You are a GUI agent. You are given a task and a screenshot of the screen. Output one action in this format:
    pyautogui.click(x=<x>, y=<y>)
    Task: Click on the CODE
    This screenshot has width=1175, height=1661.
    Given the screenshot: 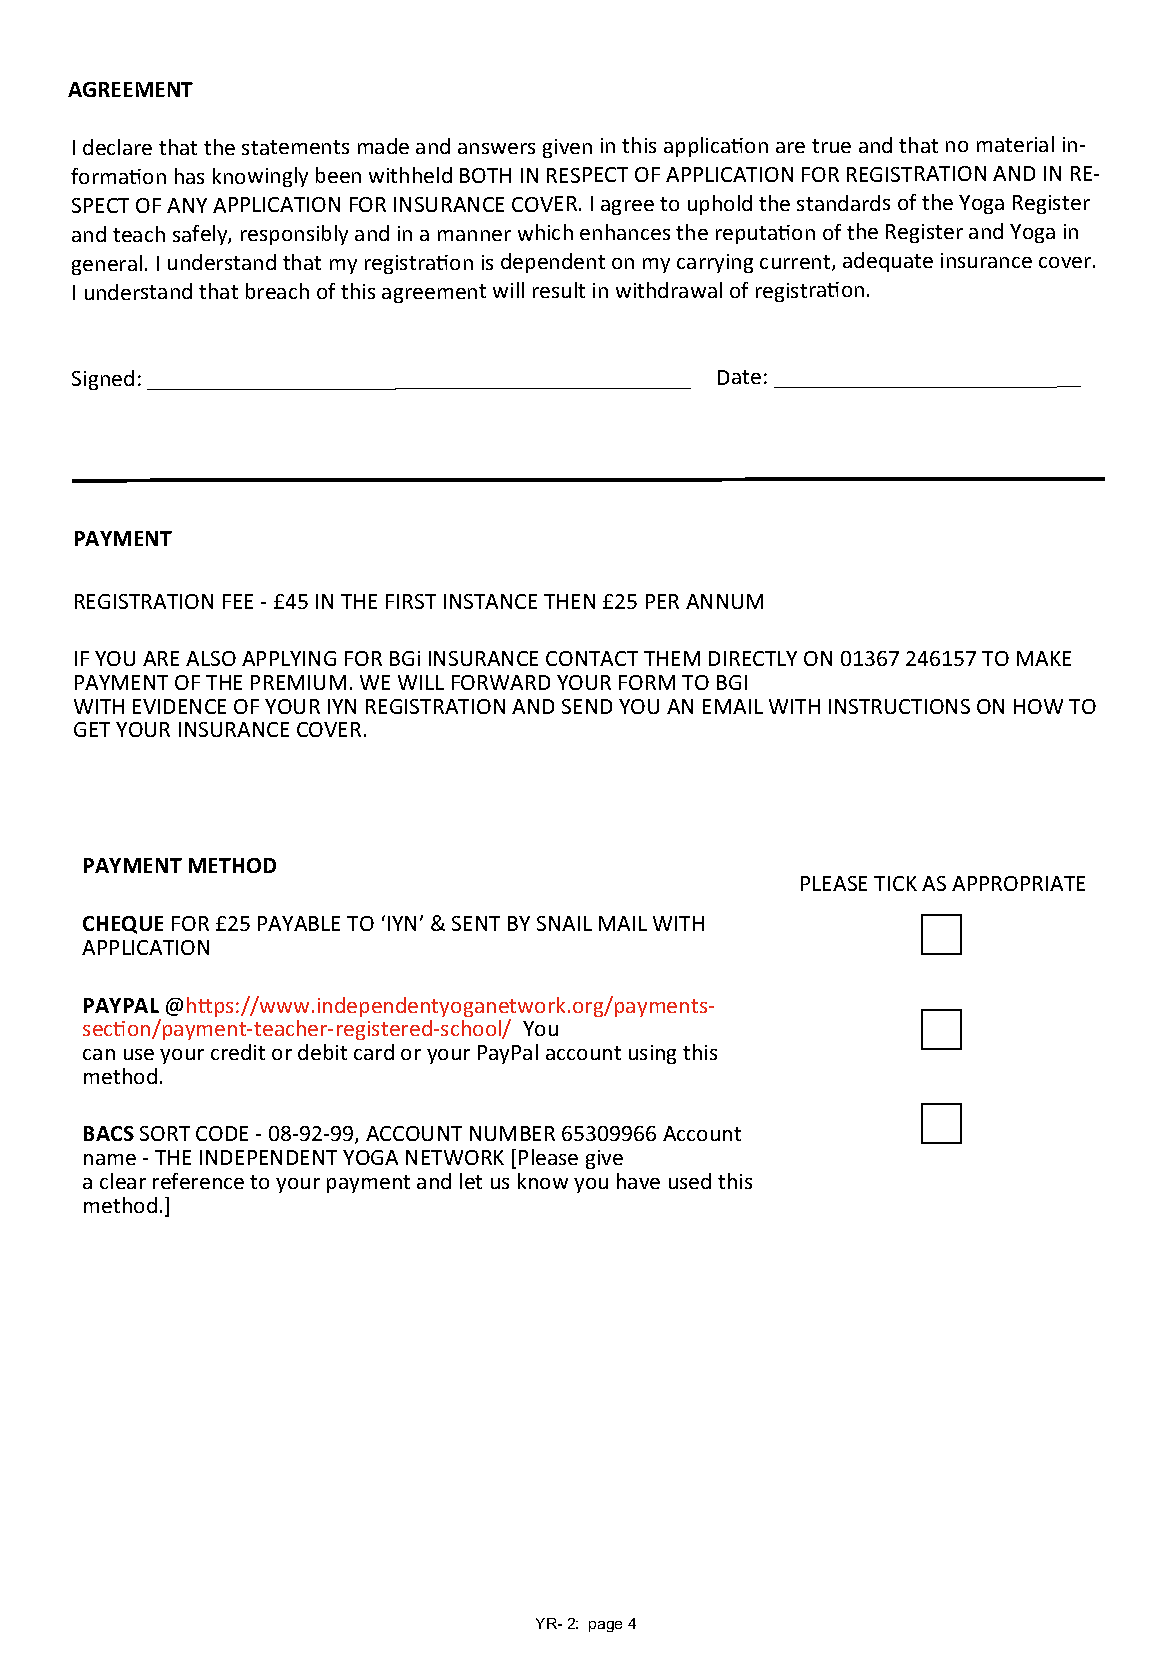 What is the action you would take?
    pyautogui.click(x=222, y=1133)
